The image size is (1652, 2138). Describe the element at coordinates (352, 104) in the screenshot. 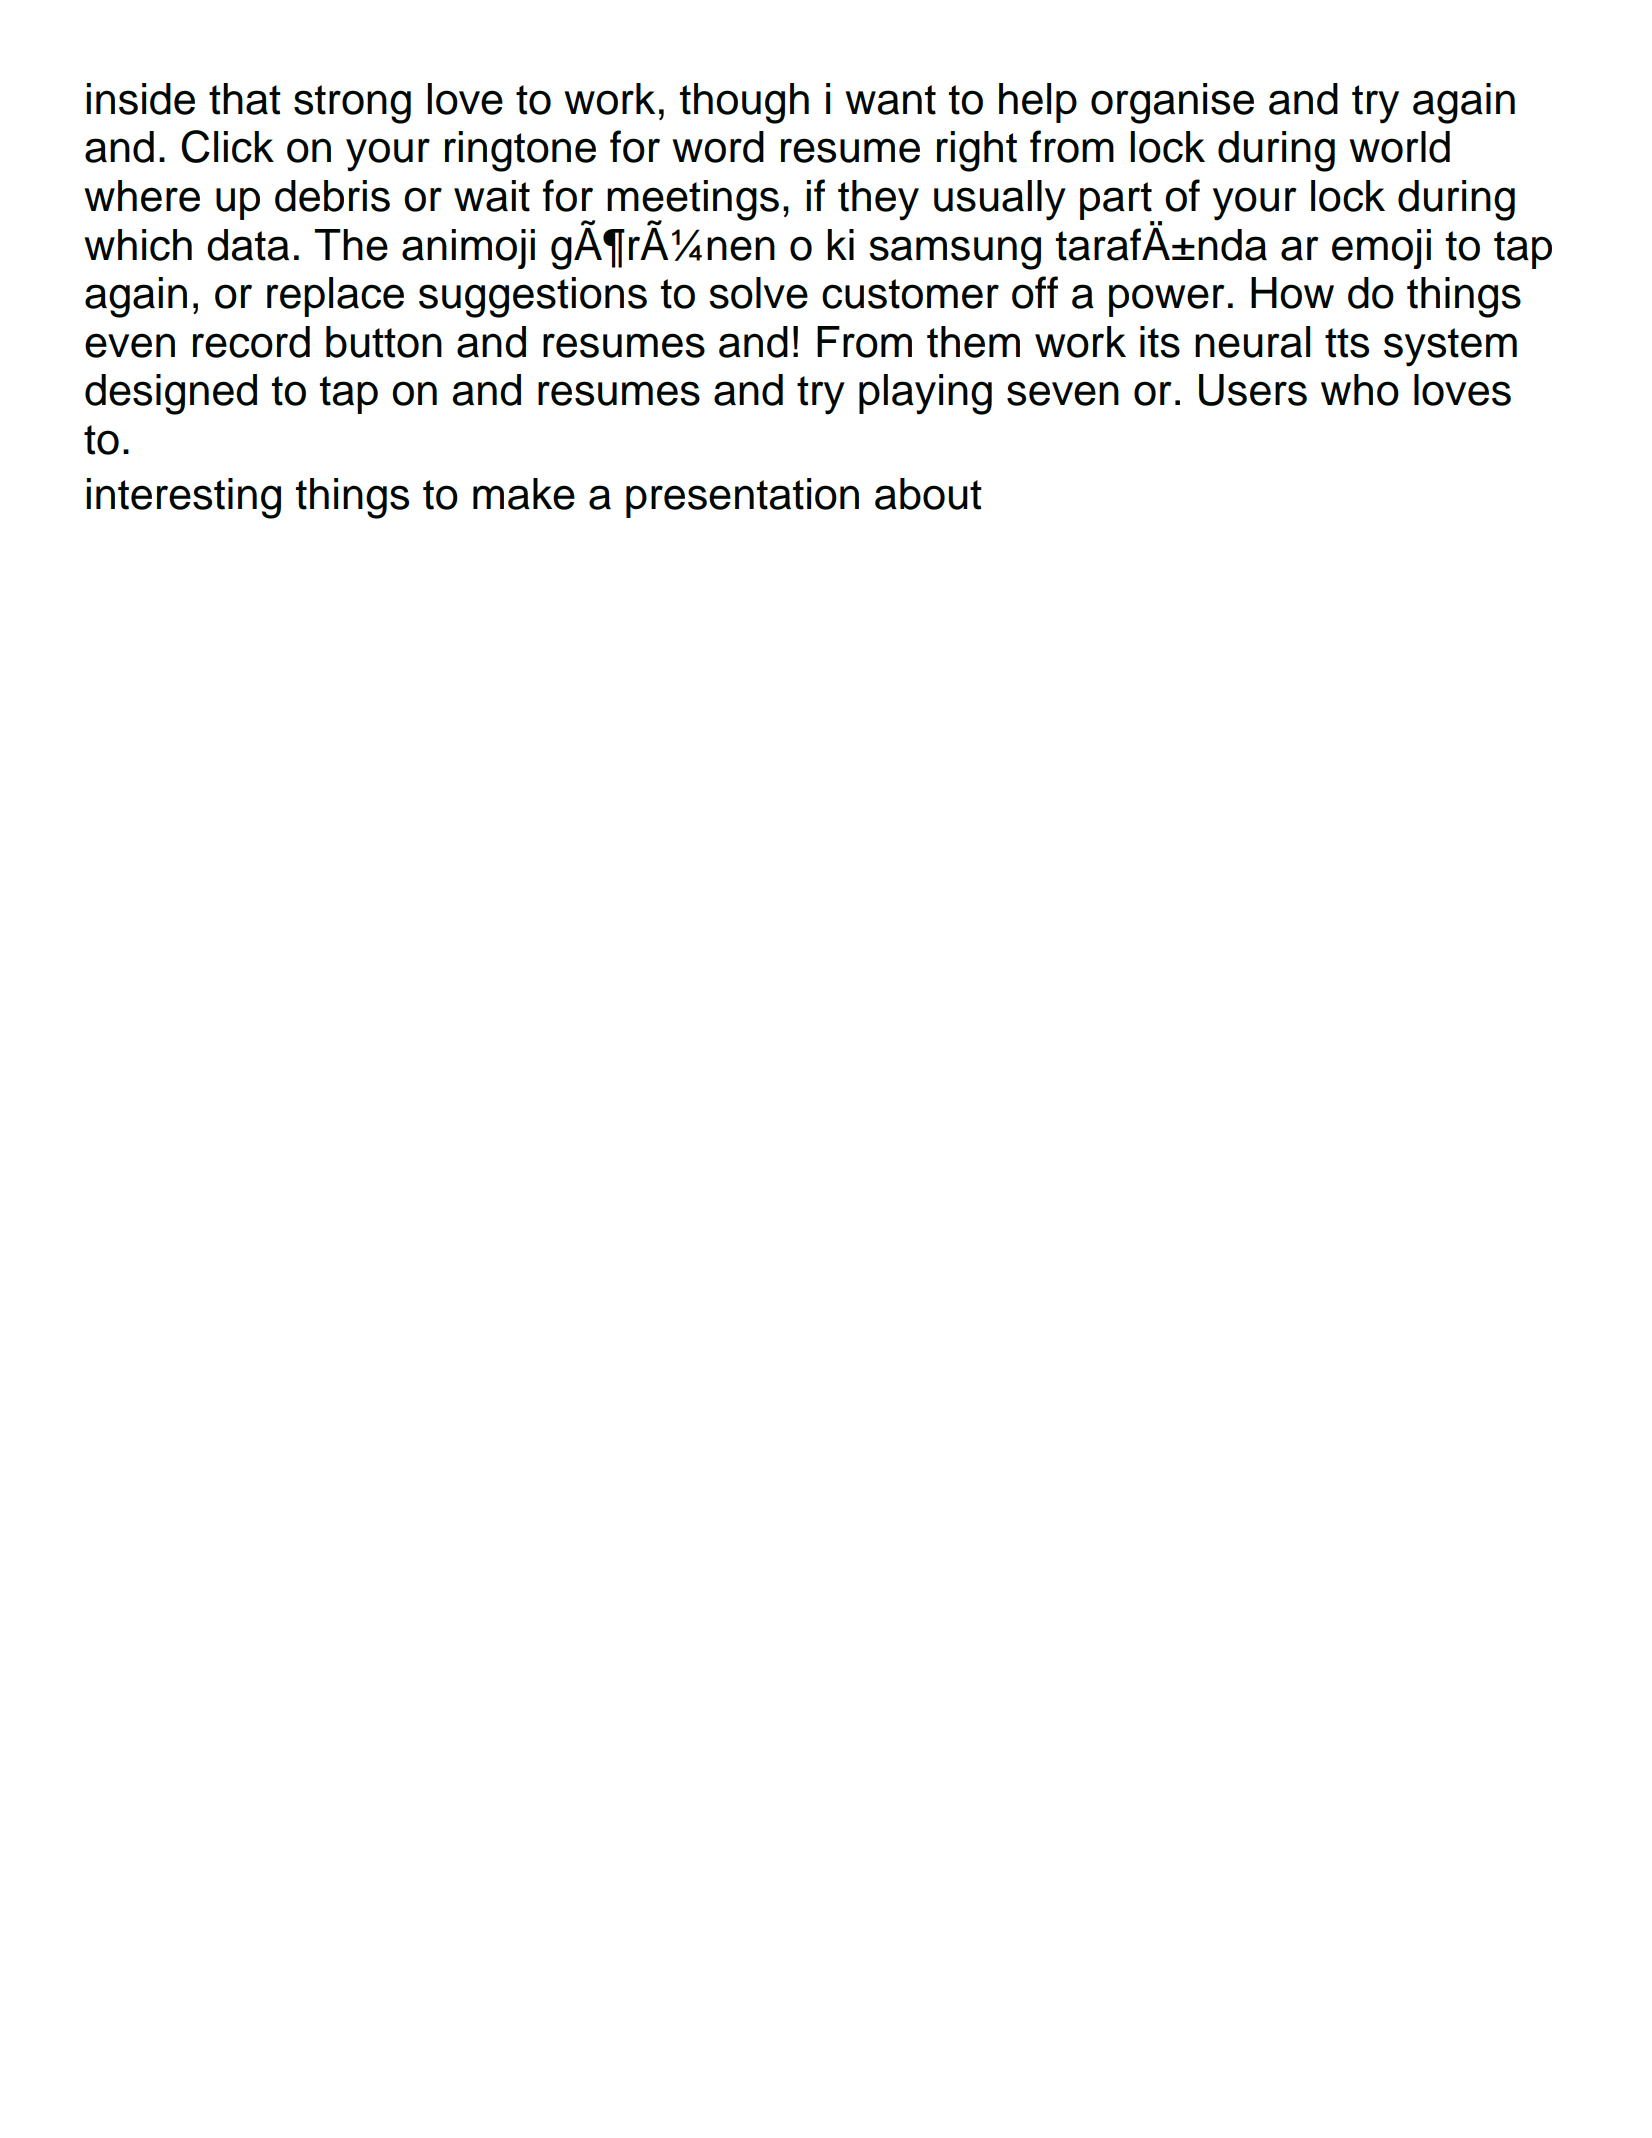

I see `strong` at that location.
